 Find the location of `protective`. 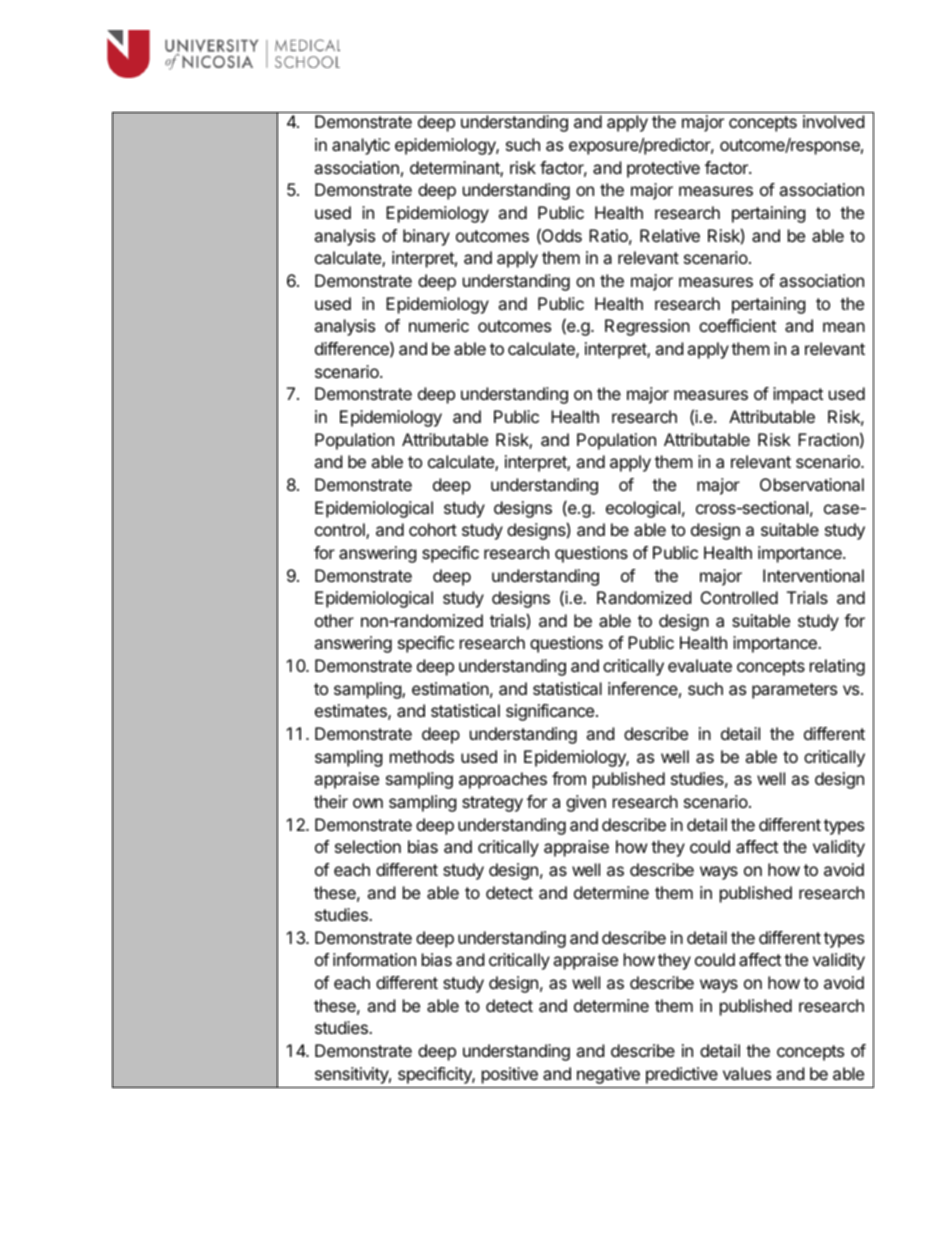

protective is located at coordinates (663, 169).
